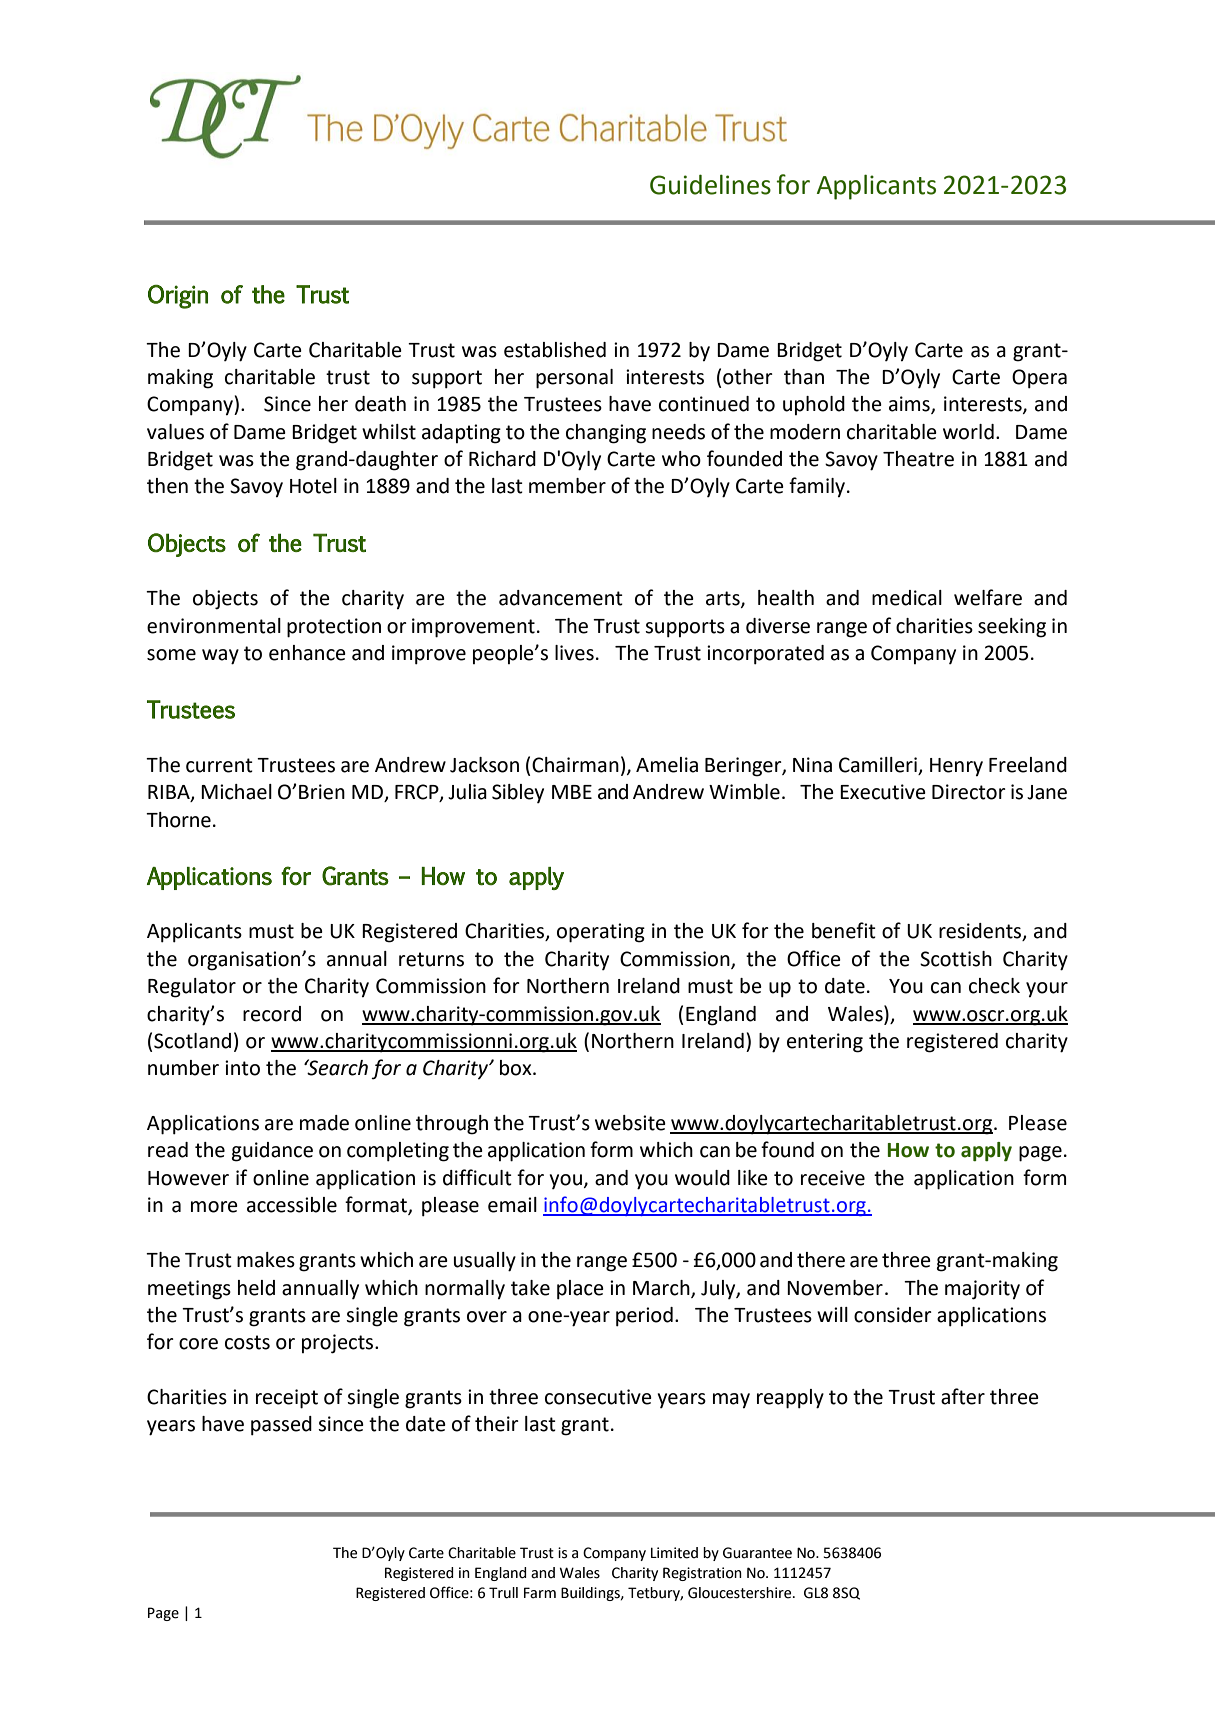  Describe the element at coordinates (555, 350) in the document. I see `established` at that location.
